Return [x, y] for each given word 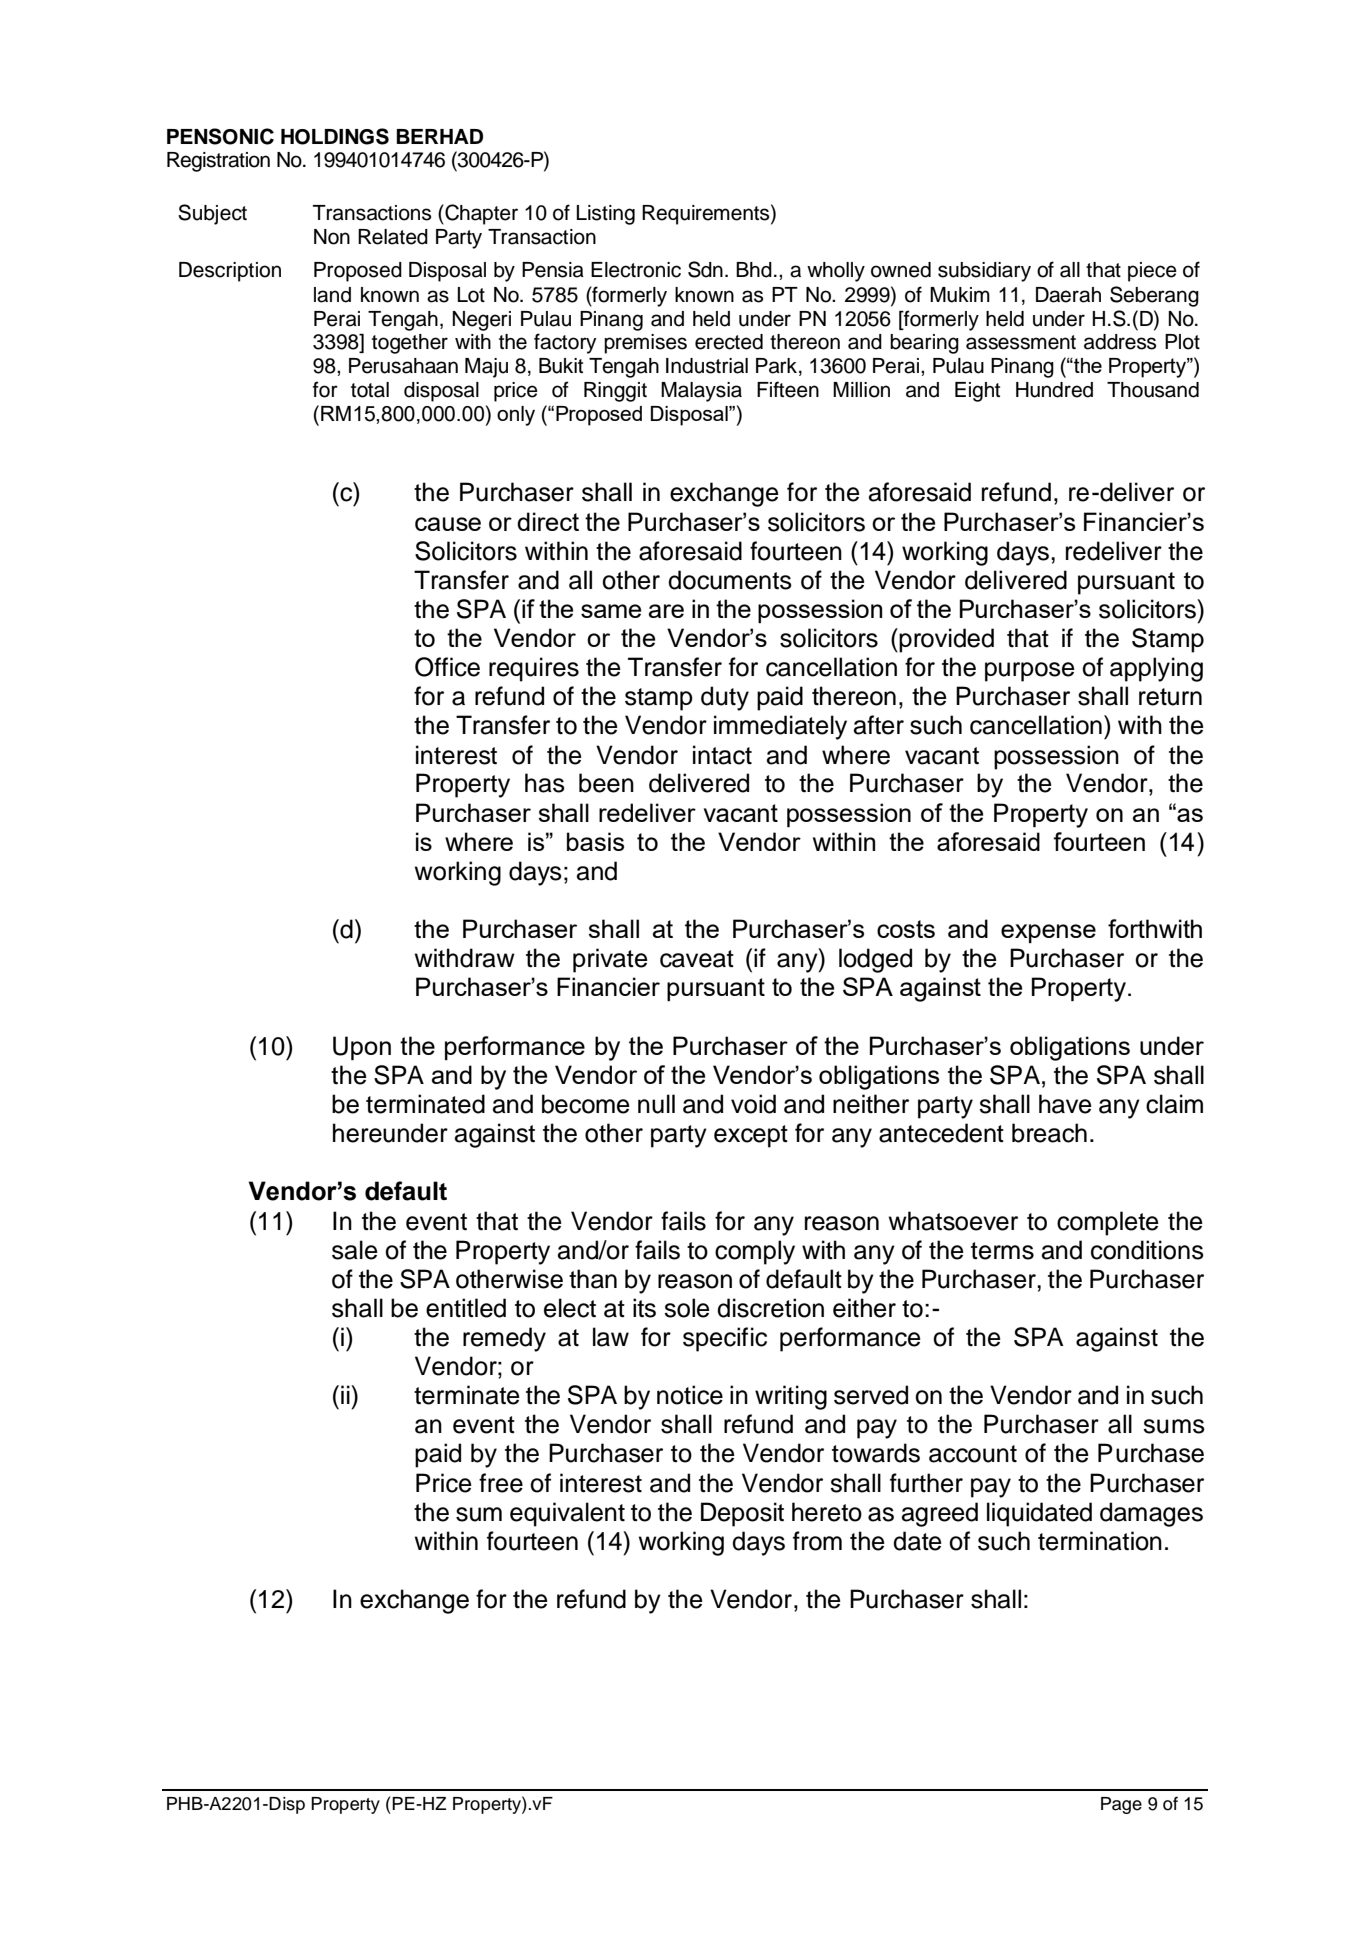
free [501, 1483]
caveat [697, 959]
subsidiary [984, 272]
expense [1048, 933]
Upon [362, 1048]
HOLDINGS [335, 136]
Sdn [705, 269]
